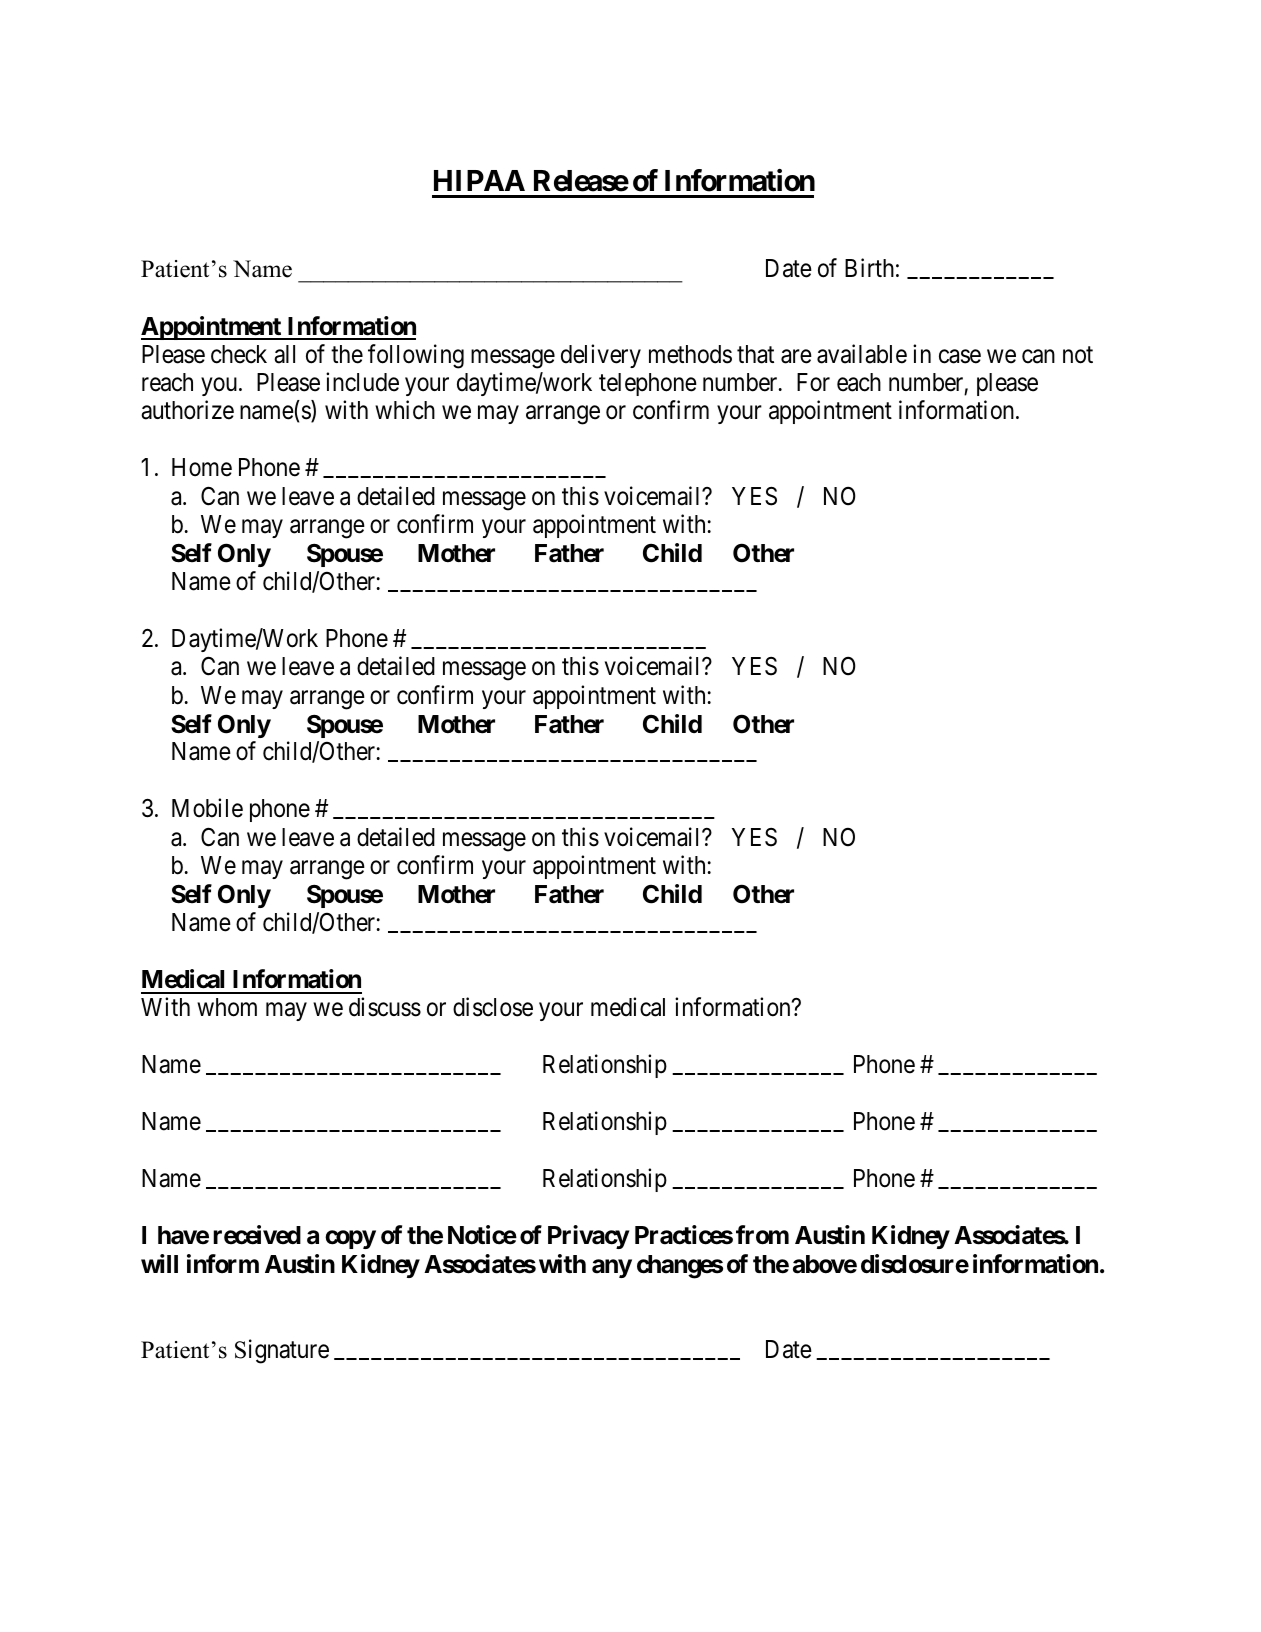 This screenshot has width=1261, height=1632. Describe the element at coordinates (282, 1351) in the screenshot. I see `Signature` at that location.
